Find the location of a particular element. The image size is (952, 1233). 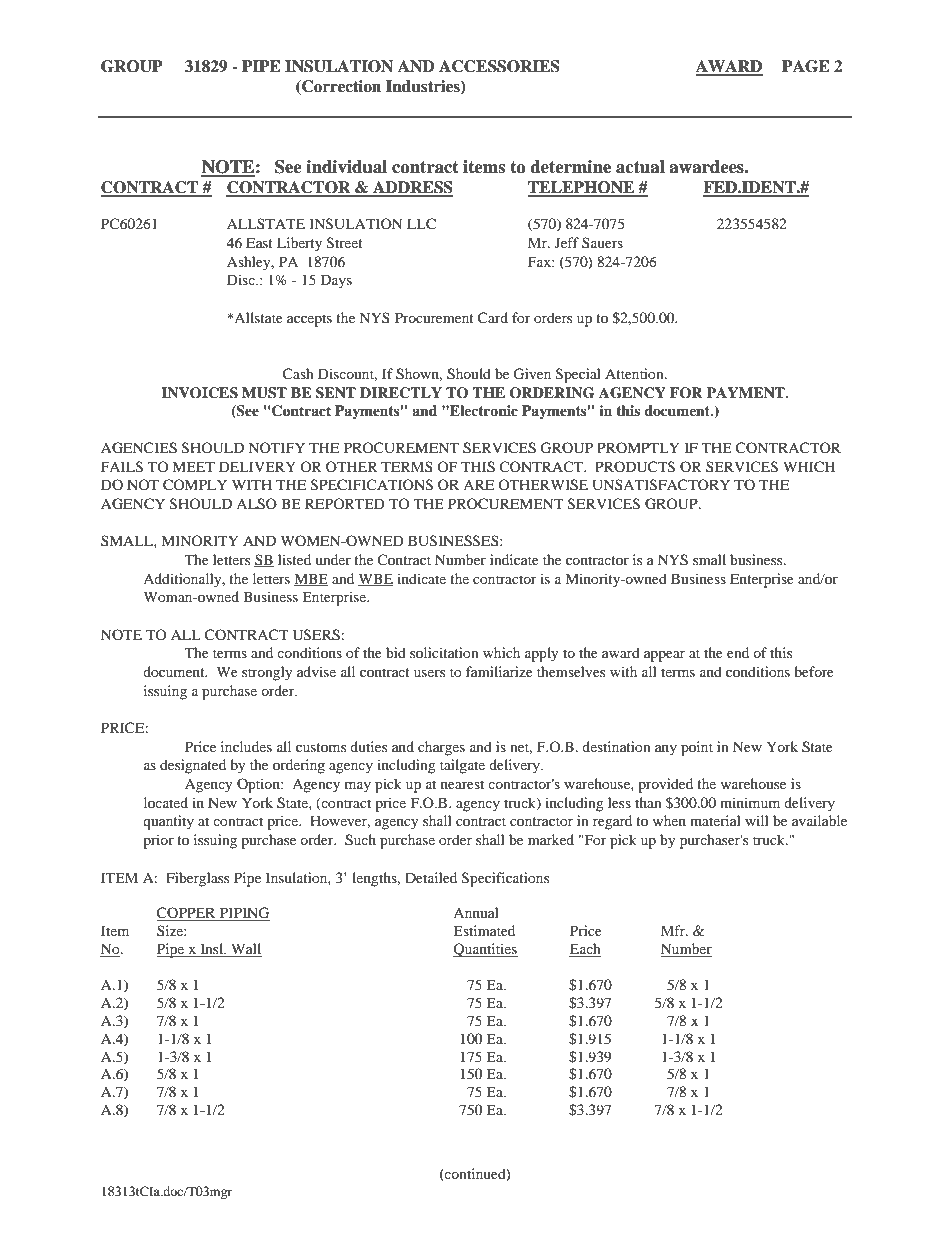

PROMPTLY is located at coordinates (638, 447).
